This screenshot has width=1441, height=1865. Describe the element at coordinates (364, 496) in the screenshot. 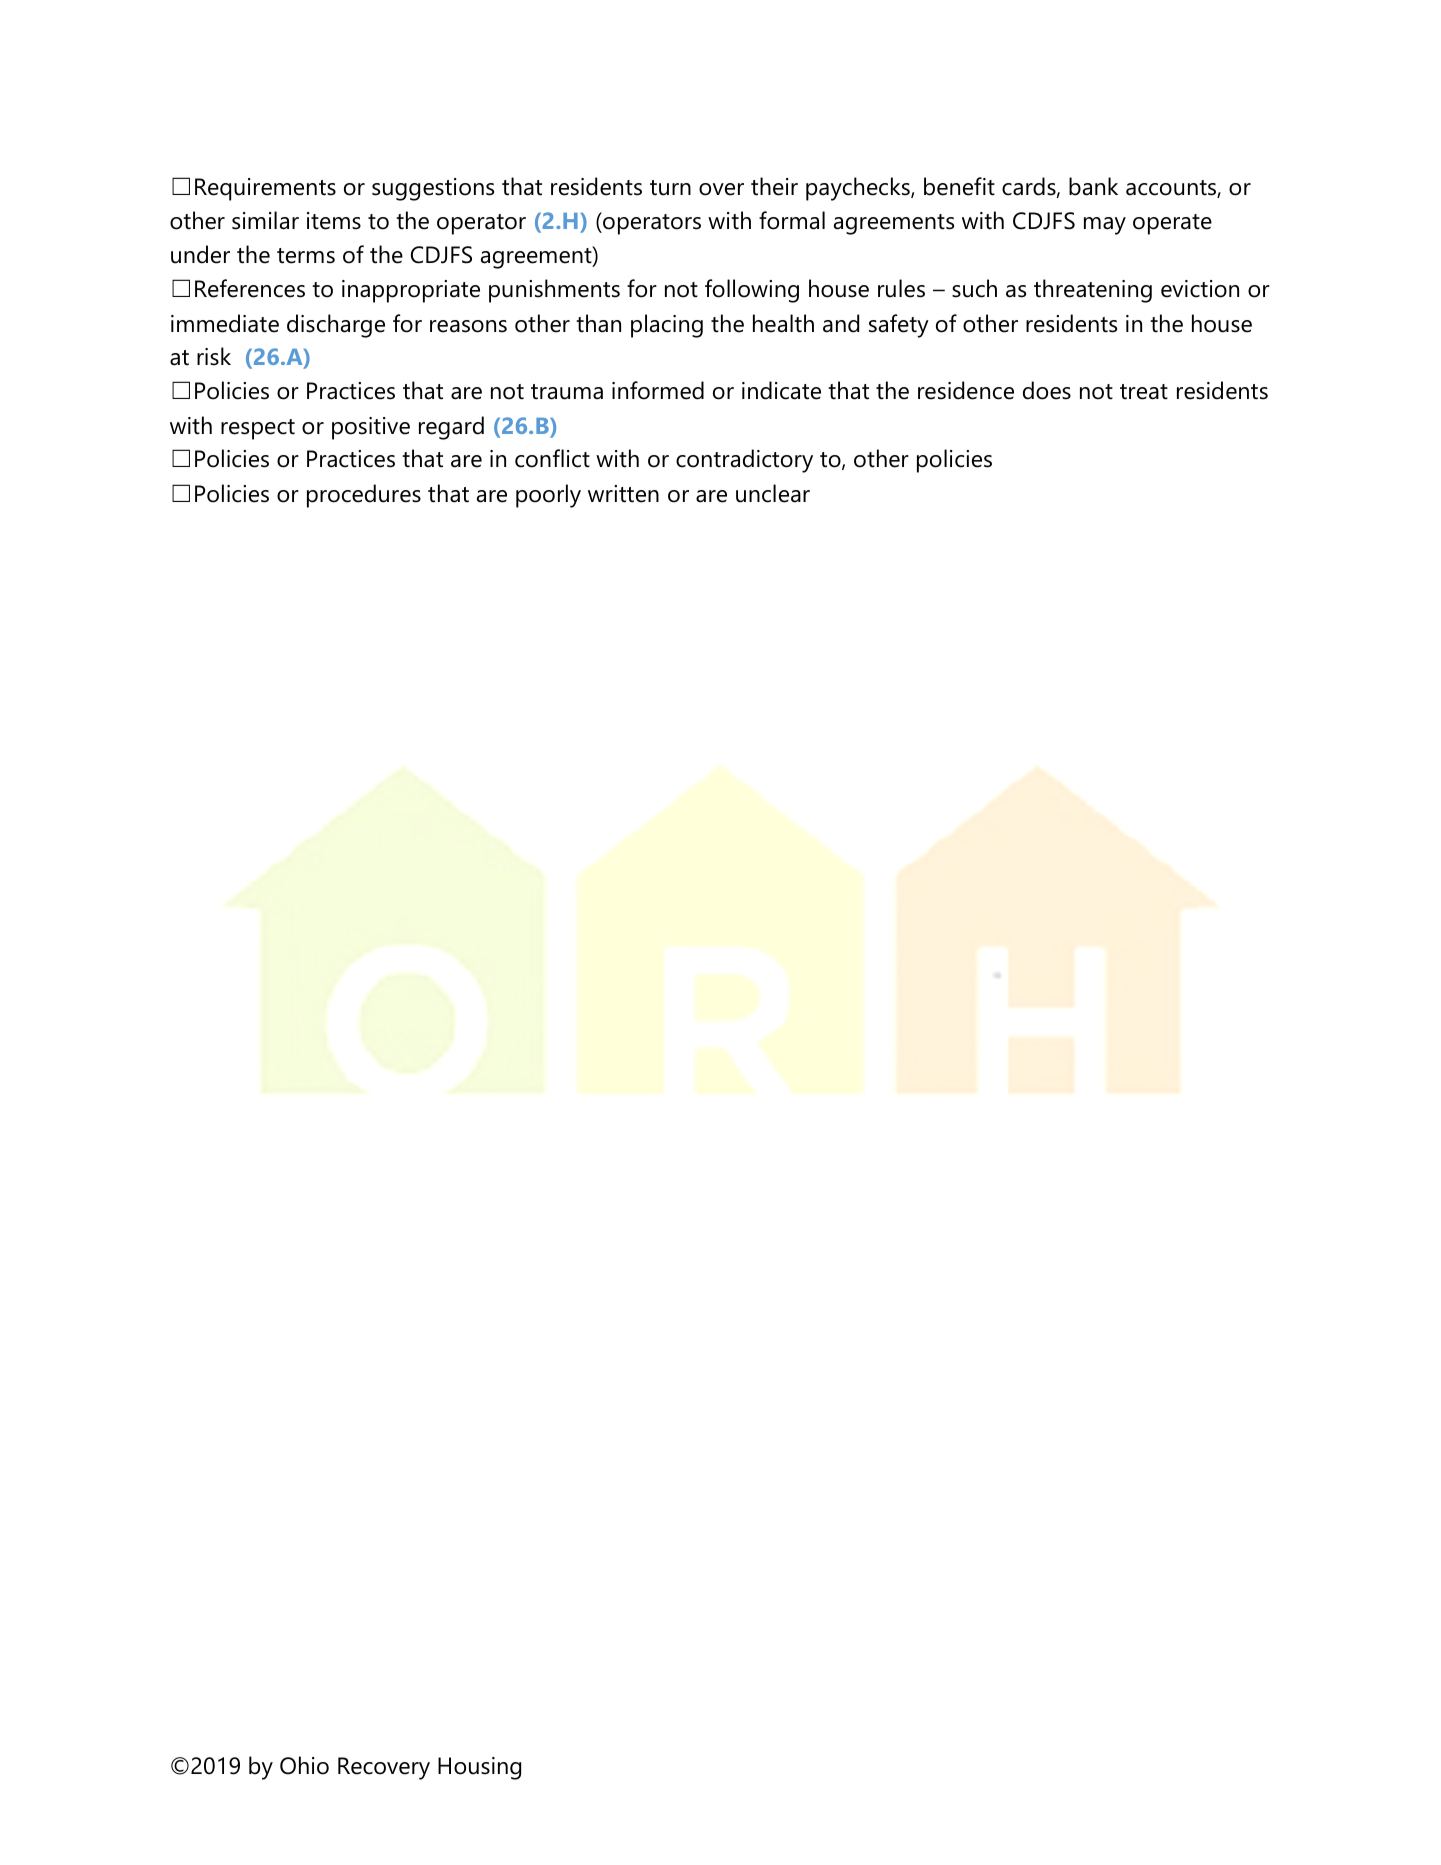

I see `procedures` at that location.
